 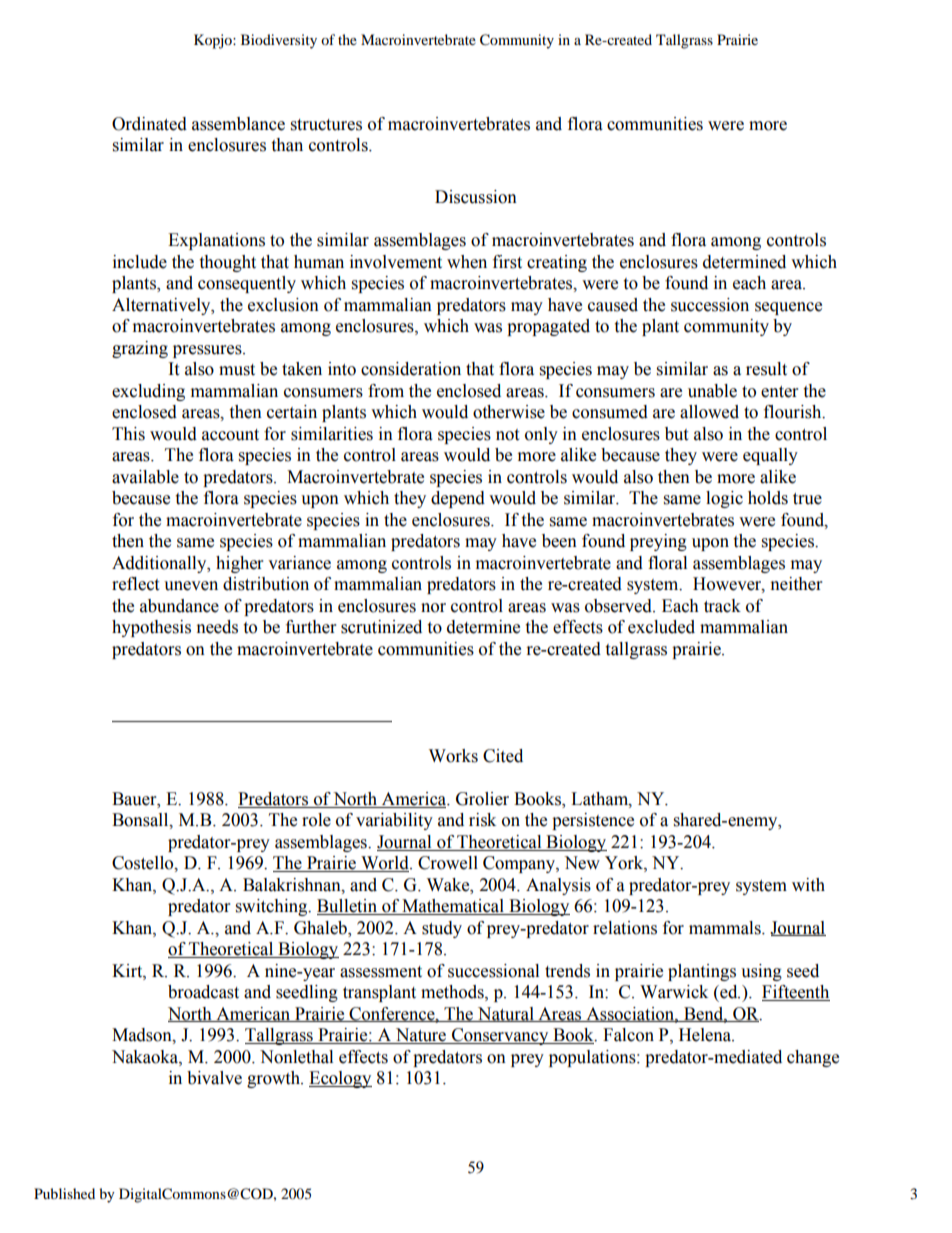 I want to click on study, so click(x=442, y=929).
